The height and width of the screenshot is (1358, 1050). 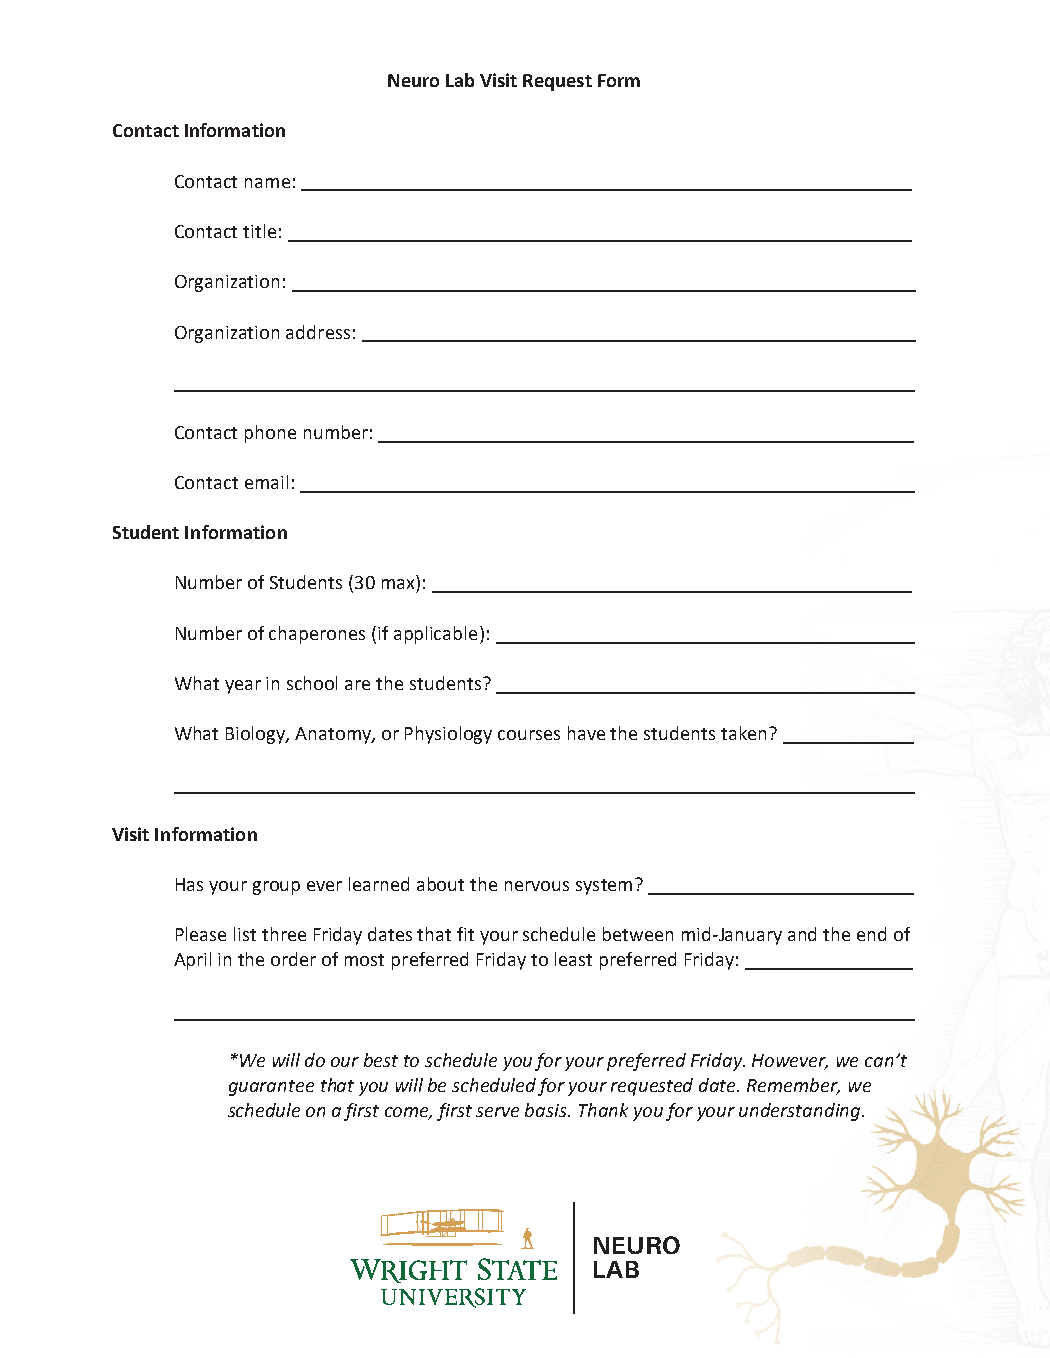 I want to click on end, so click(x=871, y=934).
